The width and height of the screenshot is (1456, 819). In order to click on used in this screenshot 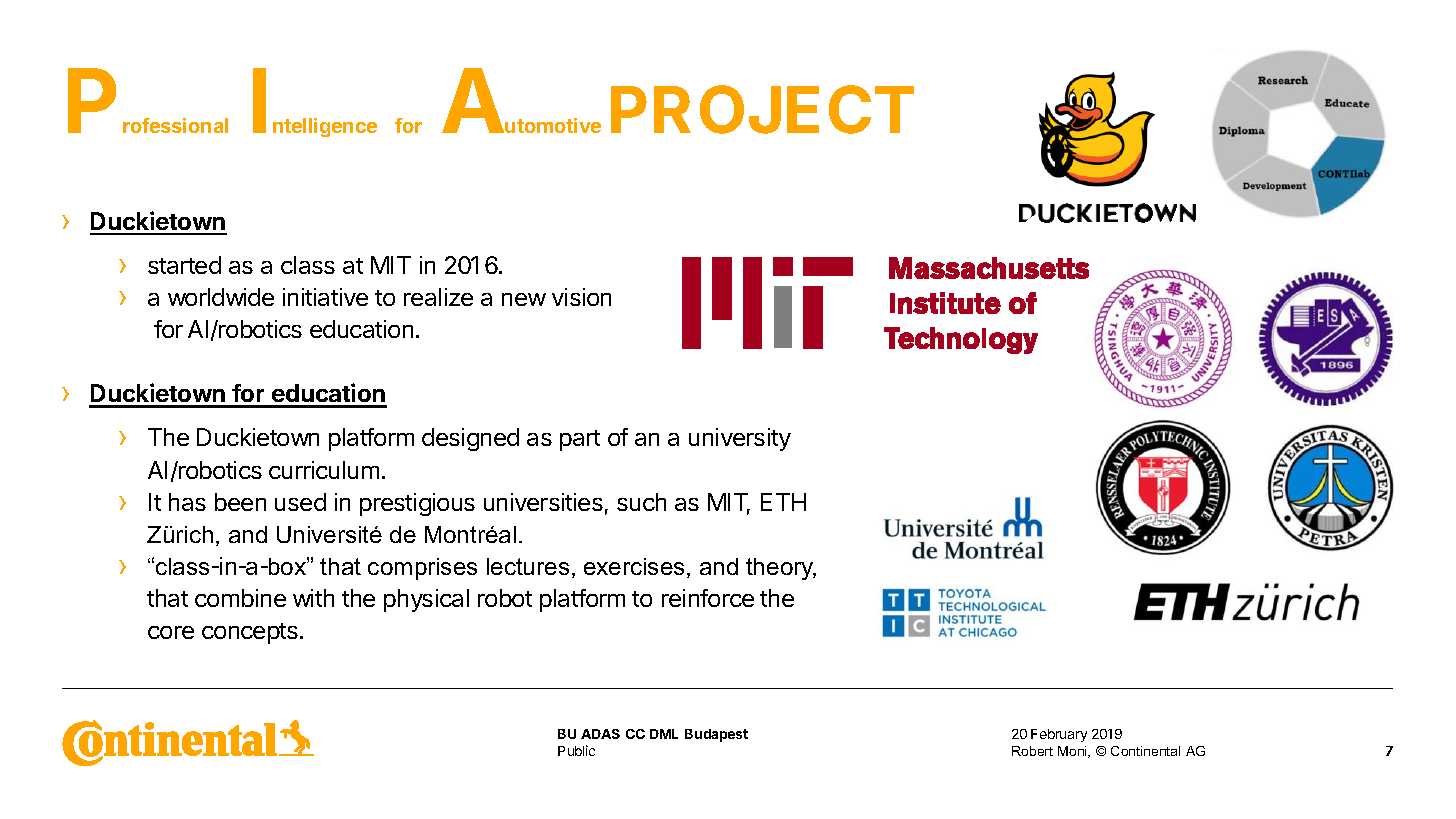, I will do `click(300, 502)`.
